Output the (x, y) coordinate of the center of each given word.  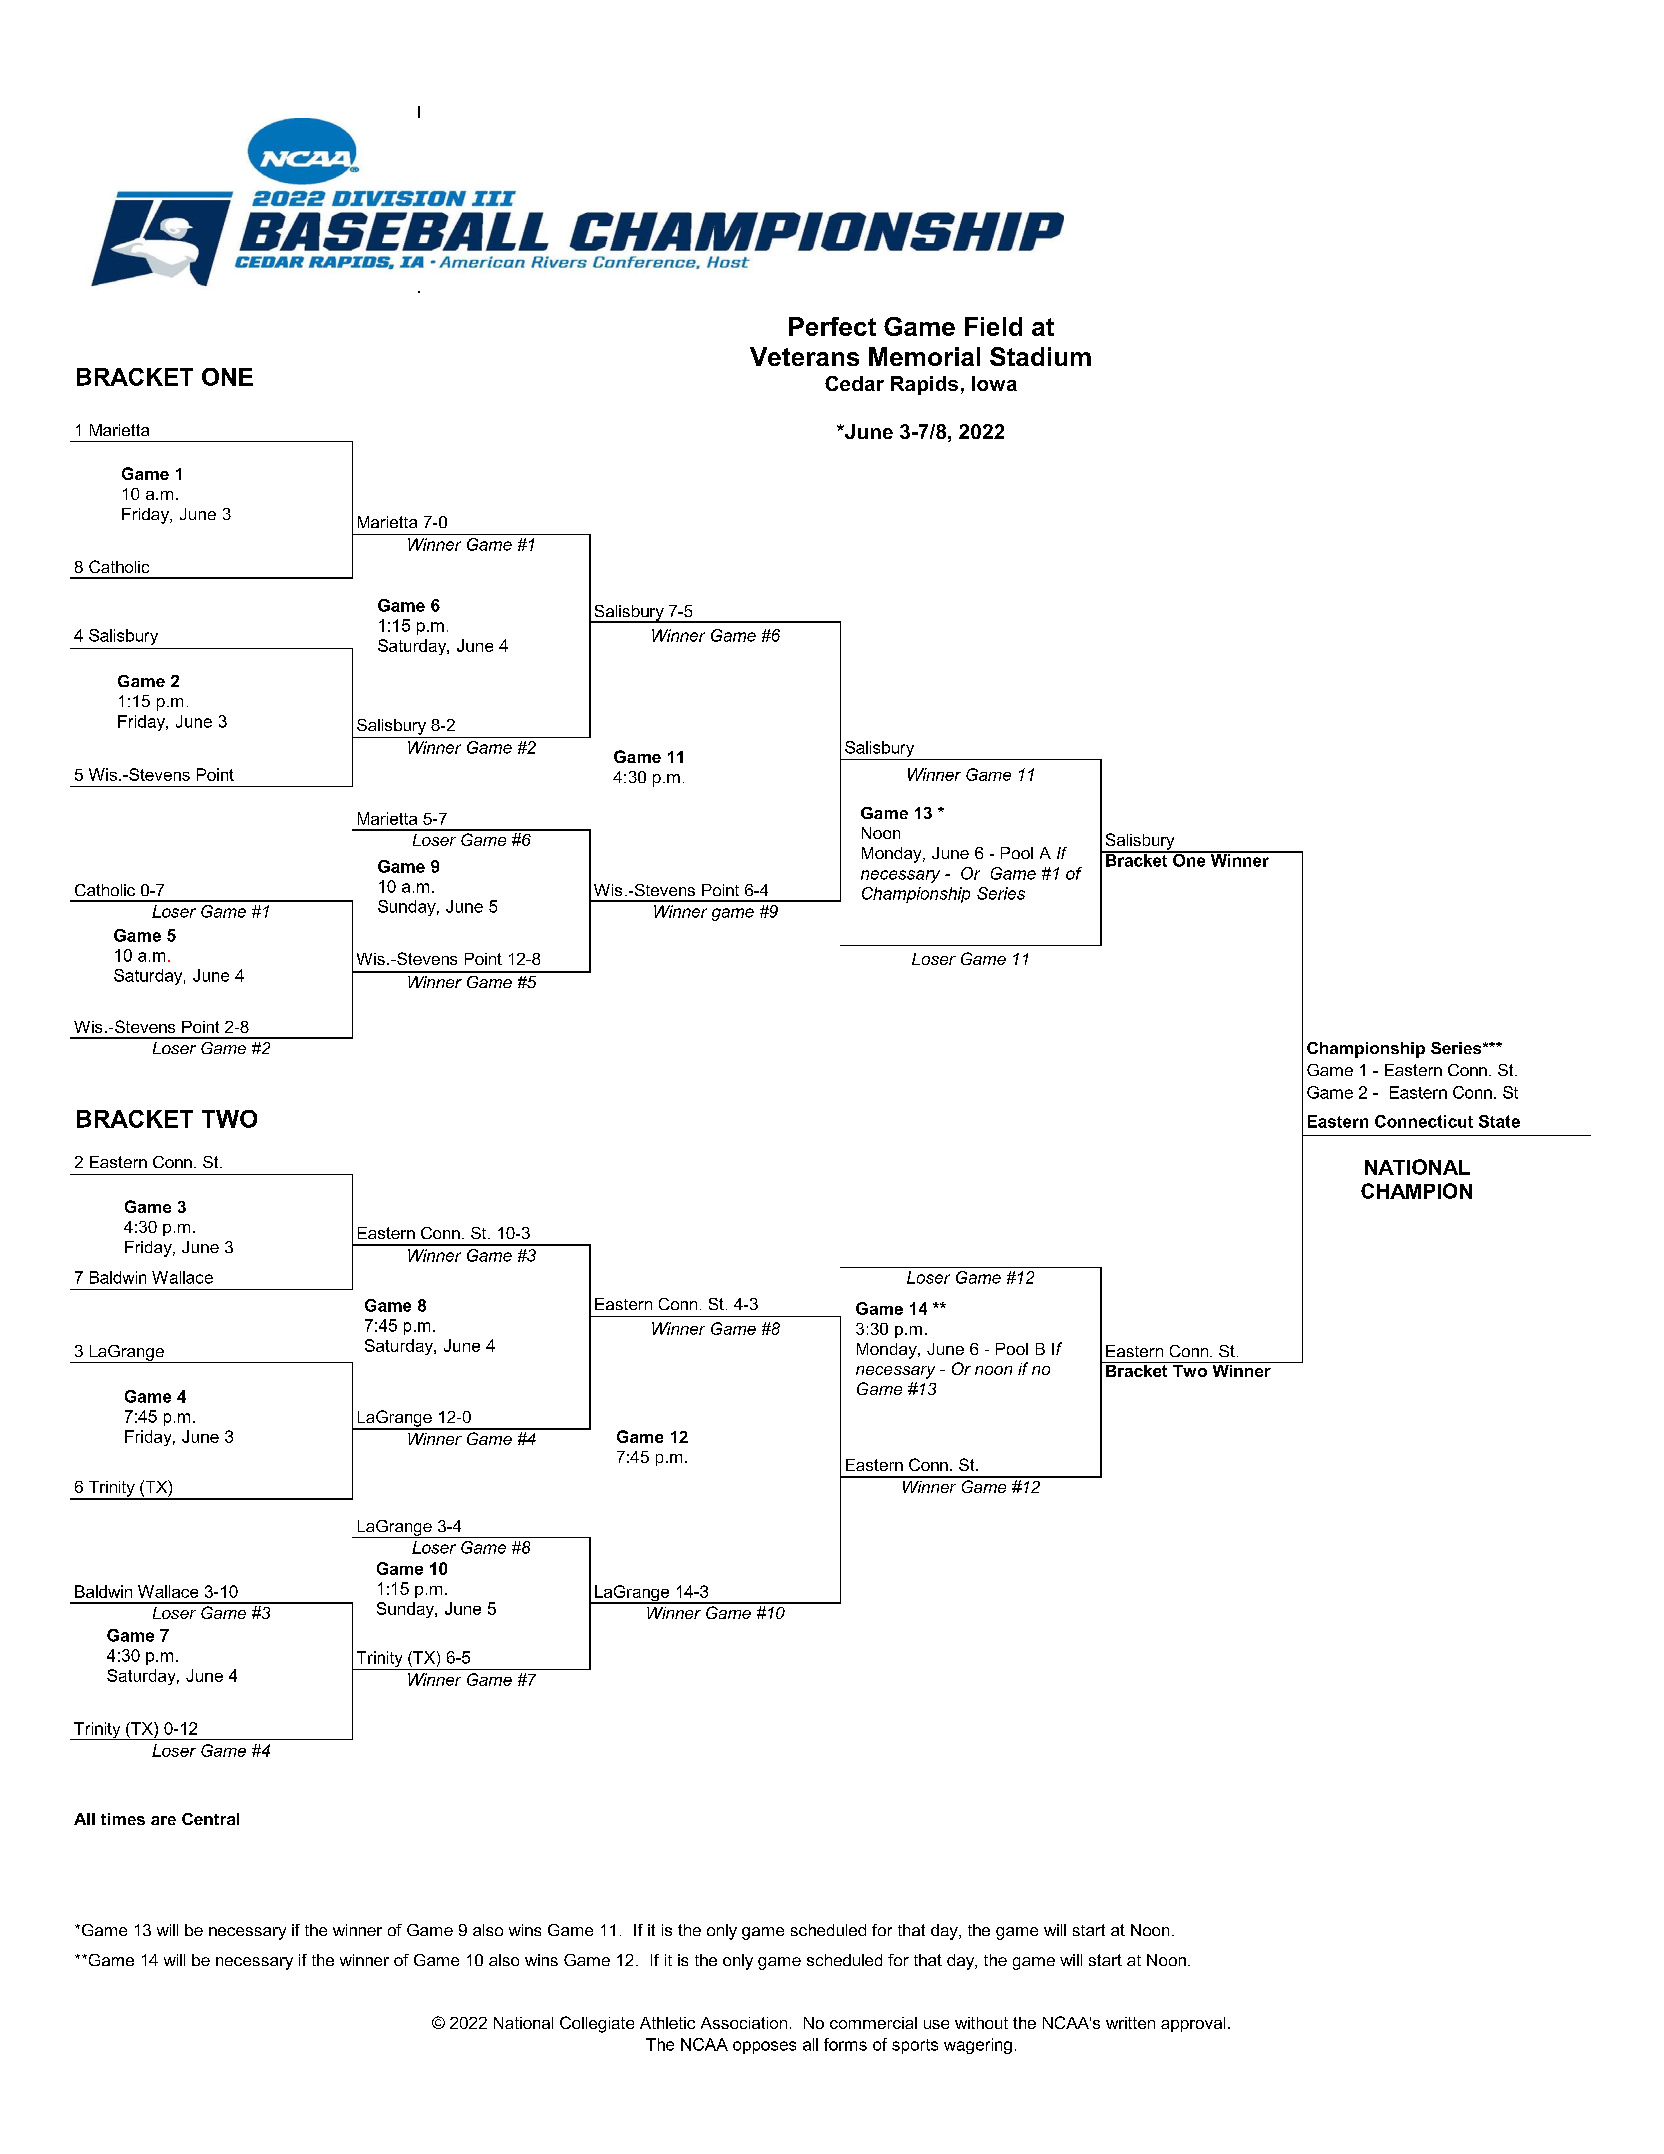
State (1499, 1121)
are (163, 1820)
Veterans (804, 356)
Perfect (832, 326)
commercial (873, 2023)
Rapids (924, 385)
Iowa (994, 383)
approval (1193, 2024)
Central (210, 1819)
